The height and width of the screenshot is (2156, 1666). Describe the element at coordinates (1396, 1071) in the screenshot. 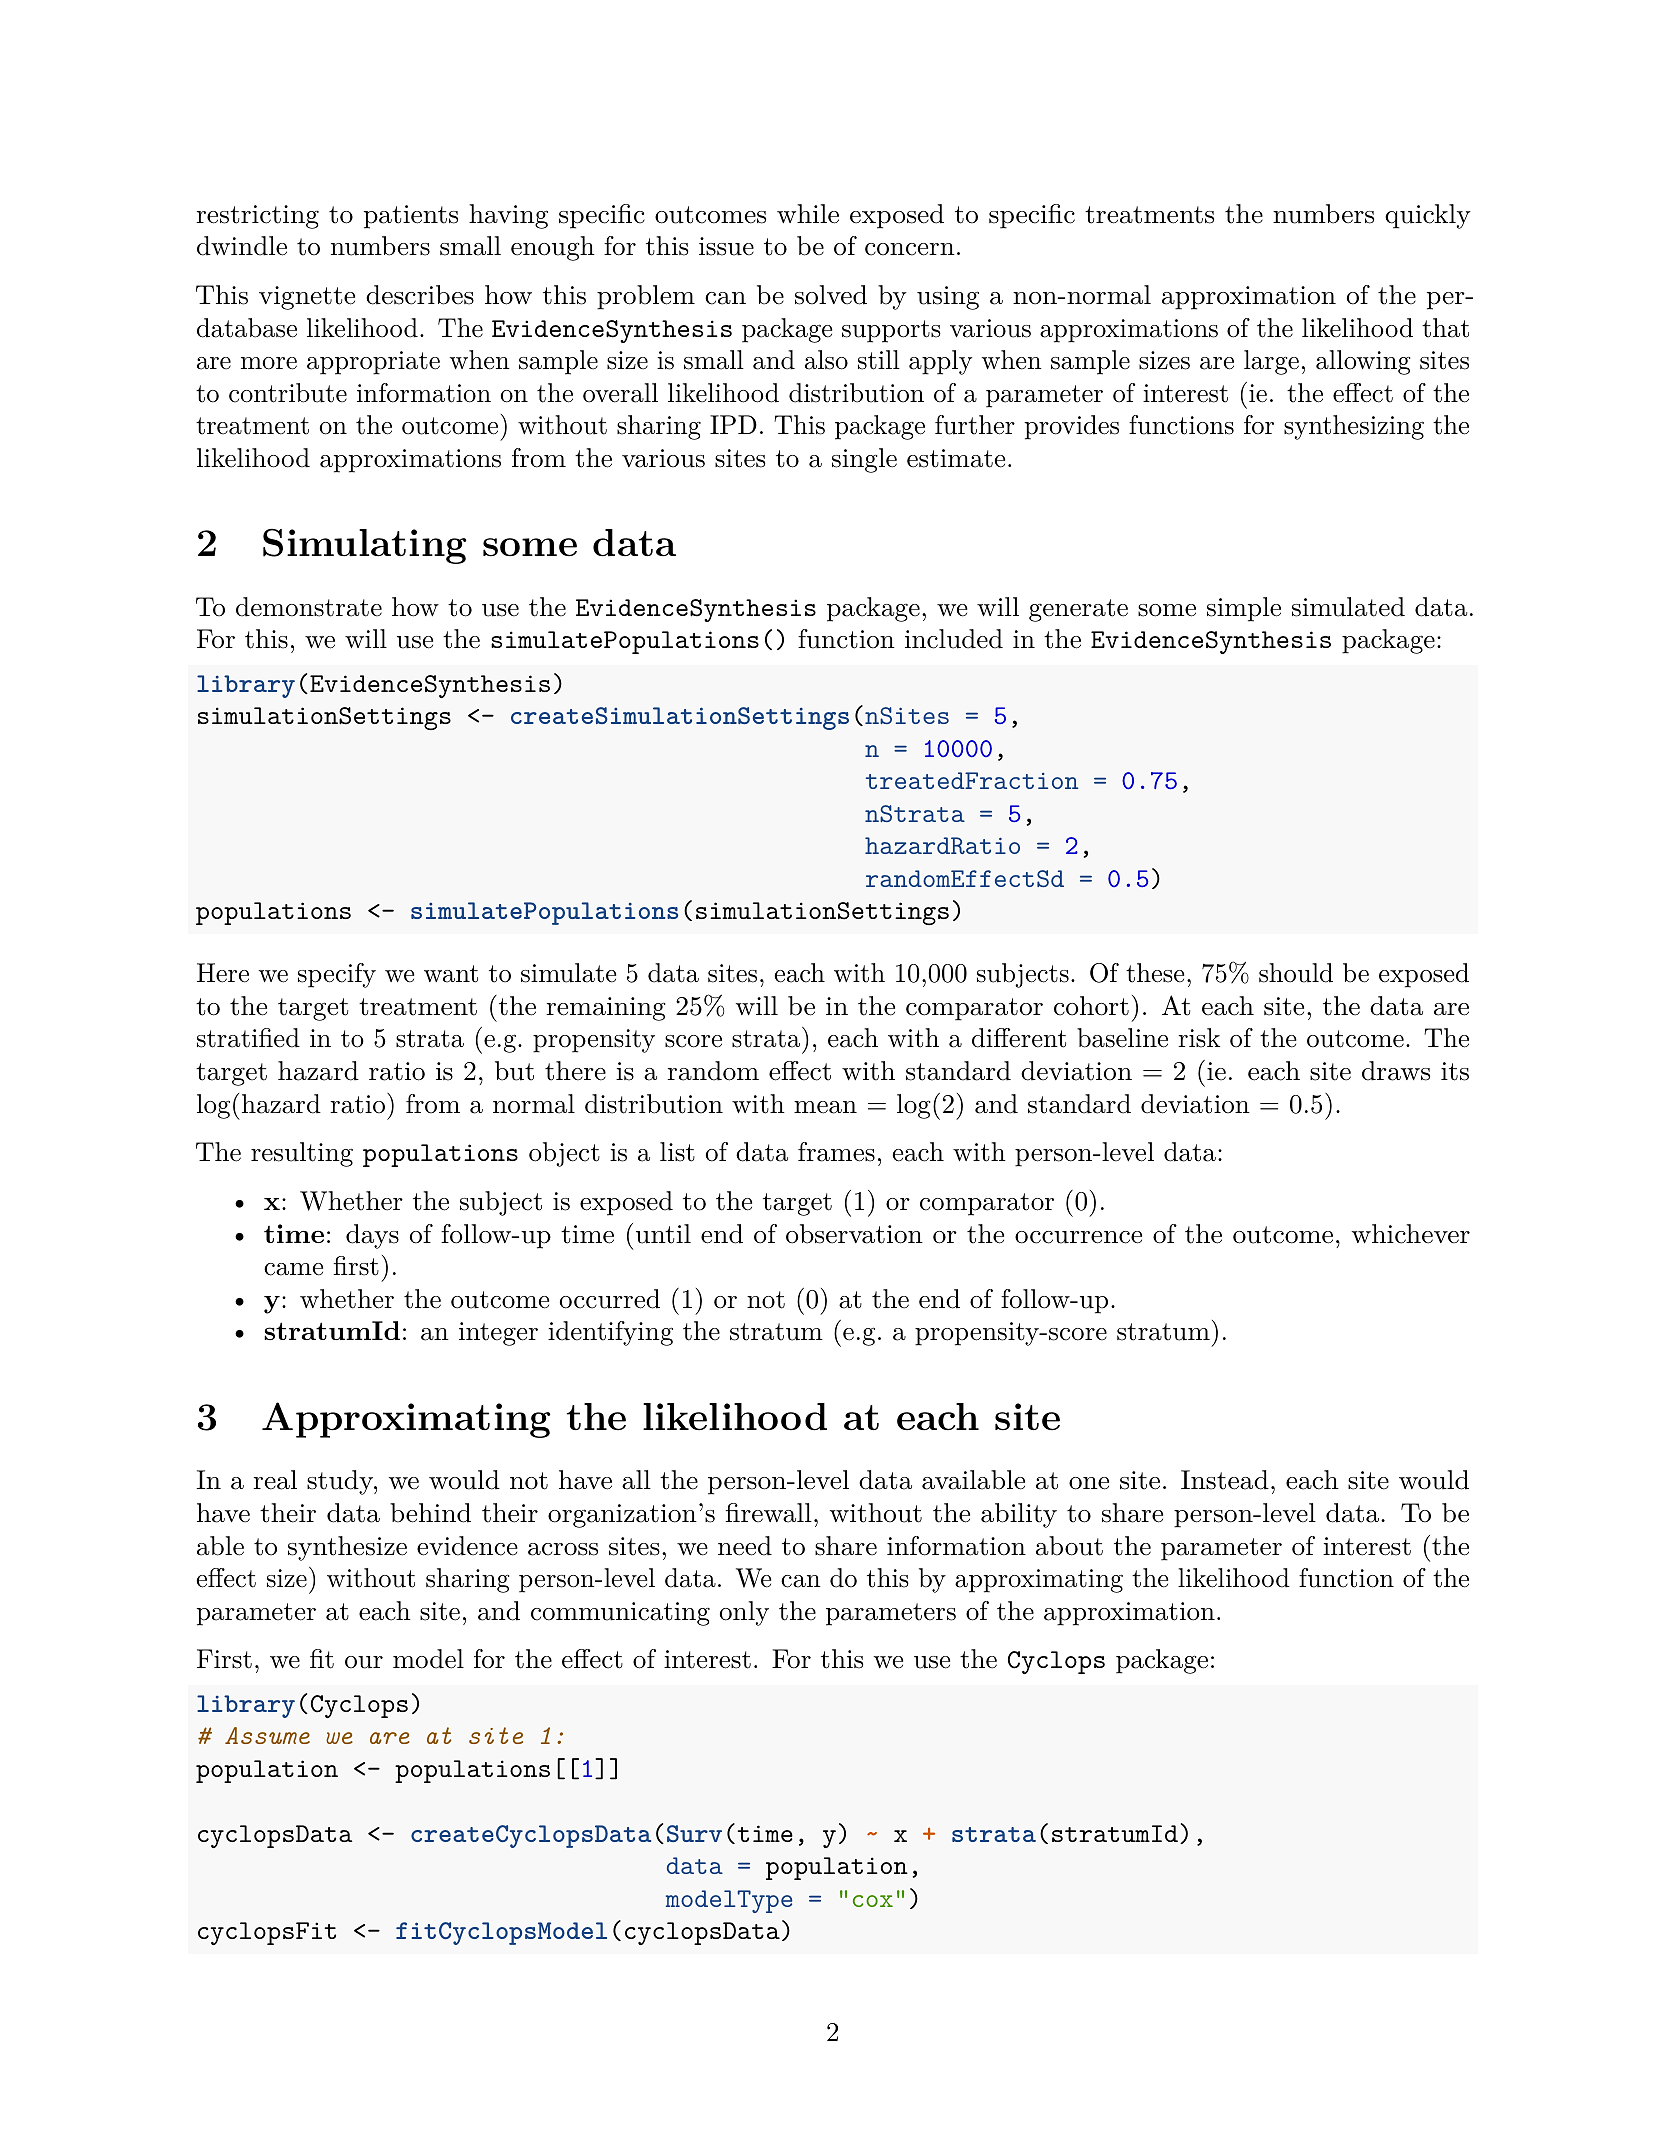

I see `draws` at that location.
